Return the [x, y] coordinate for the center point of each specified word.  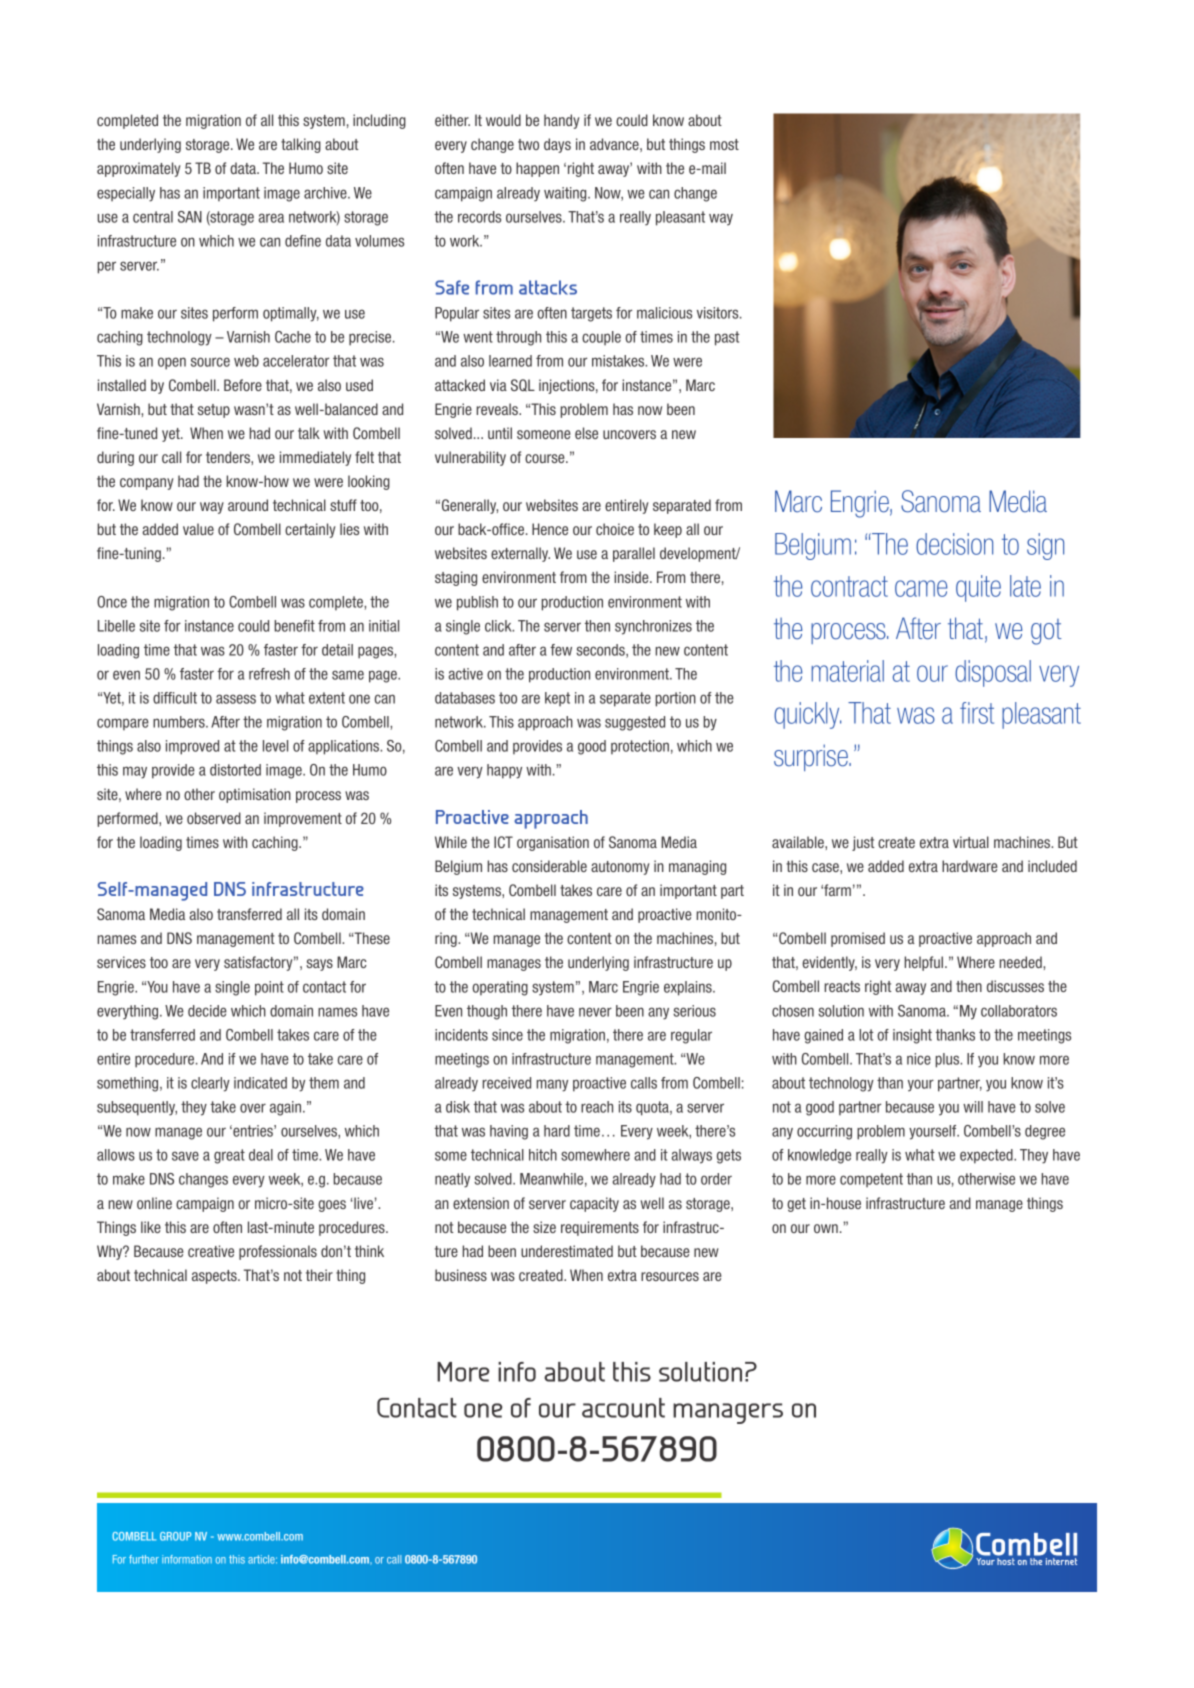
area [271, 218]
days [557, 145]
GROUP [175, 1536]
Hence [550, 529]
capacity [594, 1204]
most [724, 144]
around [248, 505]
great [229, 1156]
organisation [553, 843]
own [826, 1228]
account [623, 1408]
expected [987, 1156]
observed [214, 818]
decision [954, 544]
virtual [971, 842]
